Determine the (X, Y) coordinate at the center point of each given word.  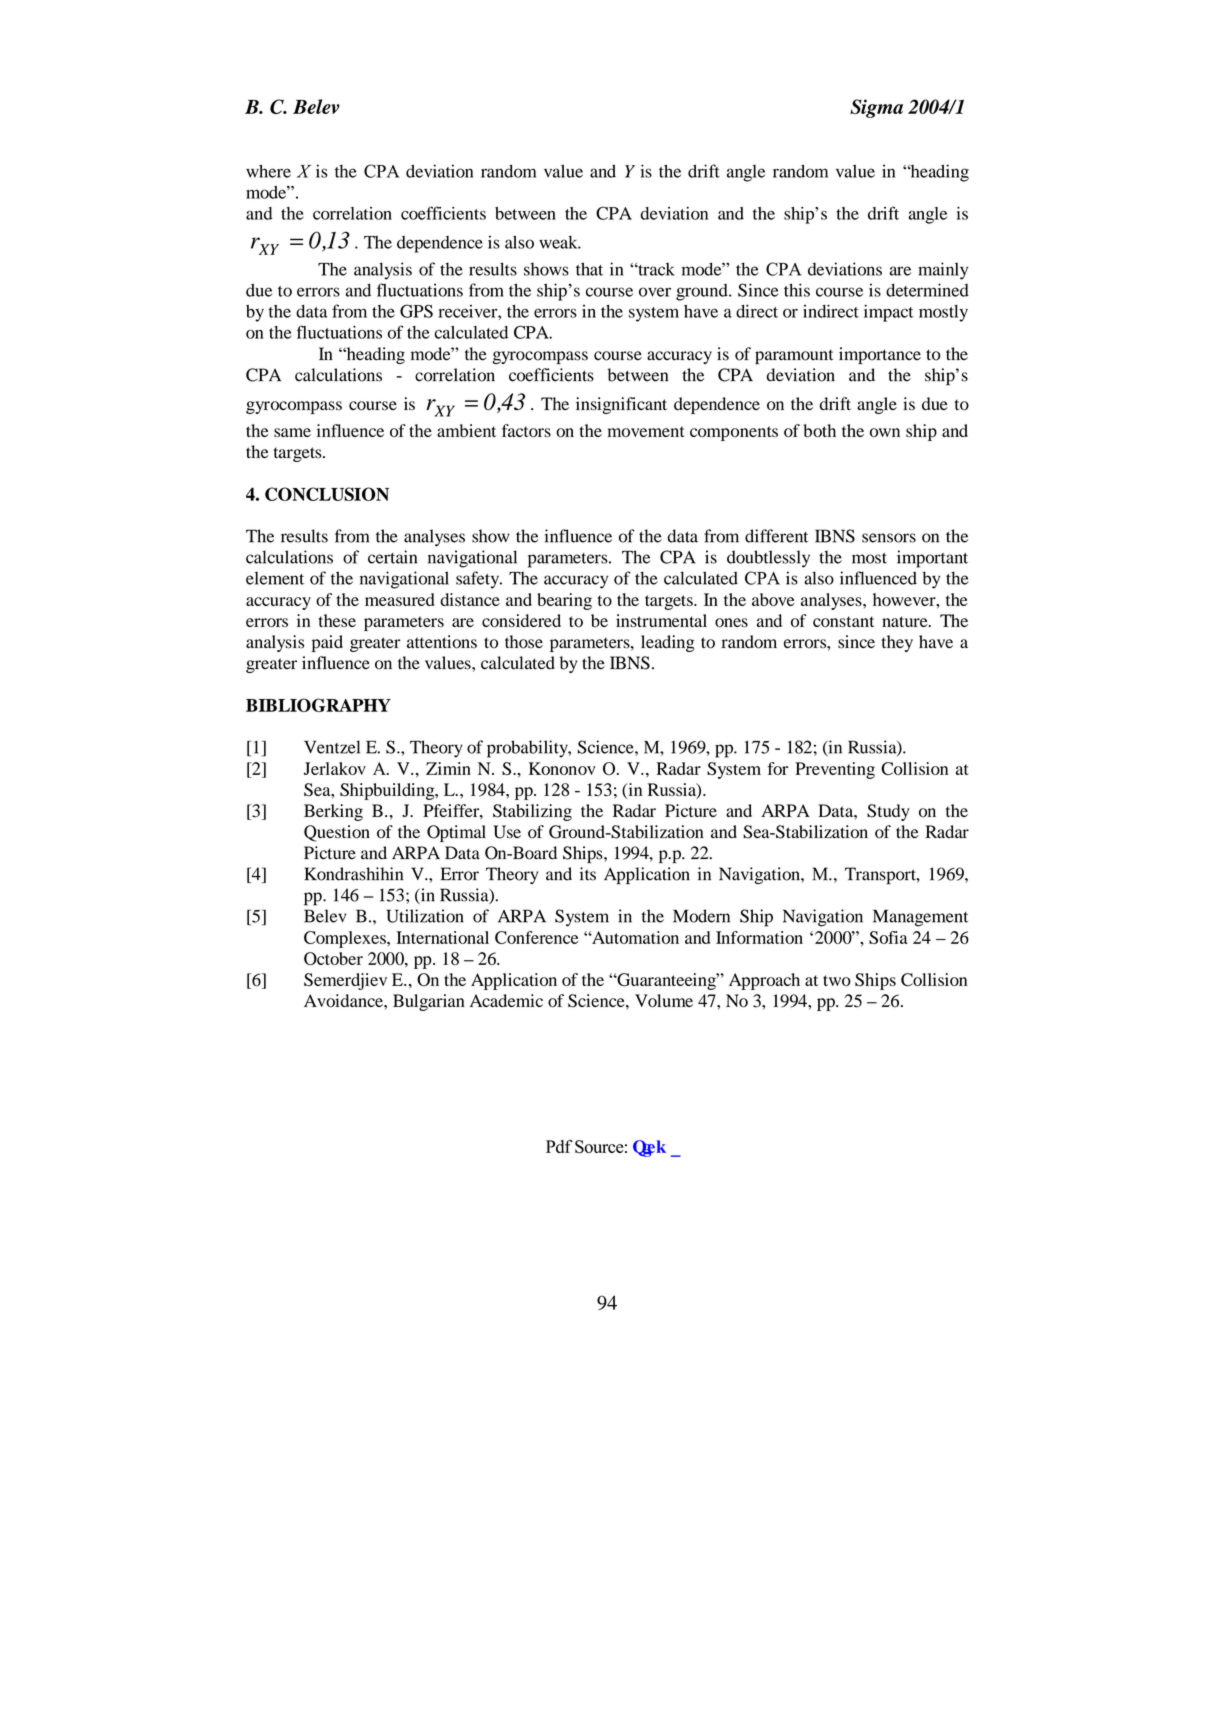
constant (843, 622)
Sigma (876, 108)
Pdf (559, 1146)
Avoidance (344, 1001)
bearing (564, 601)
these (337, 620)
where (268, 171)
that (589, 269)
